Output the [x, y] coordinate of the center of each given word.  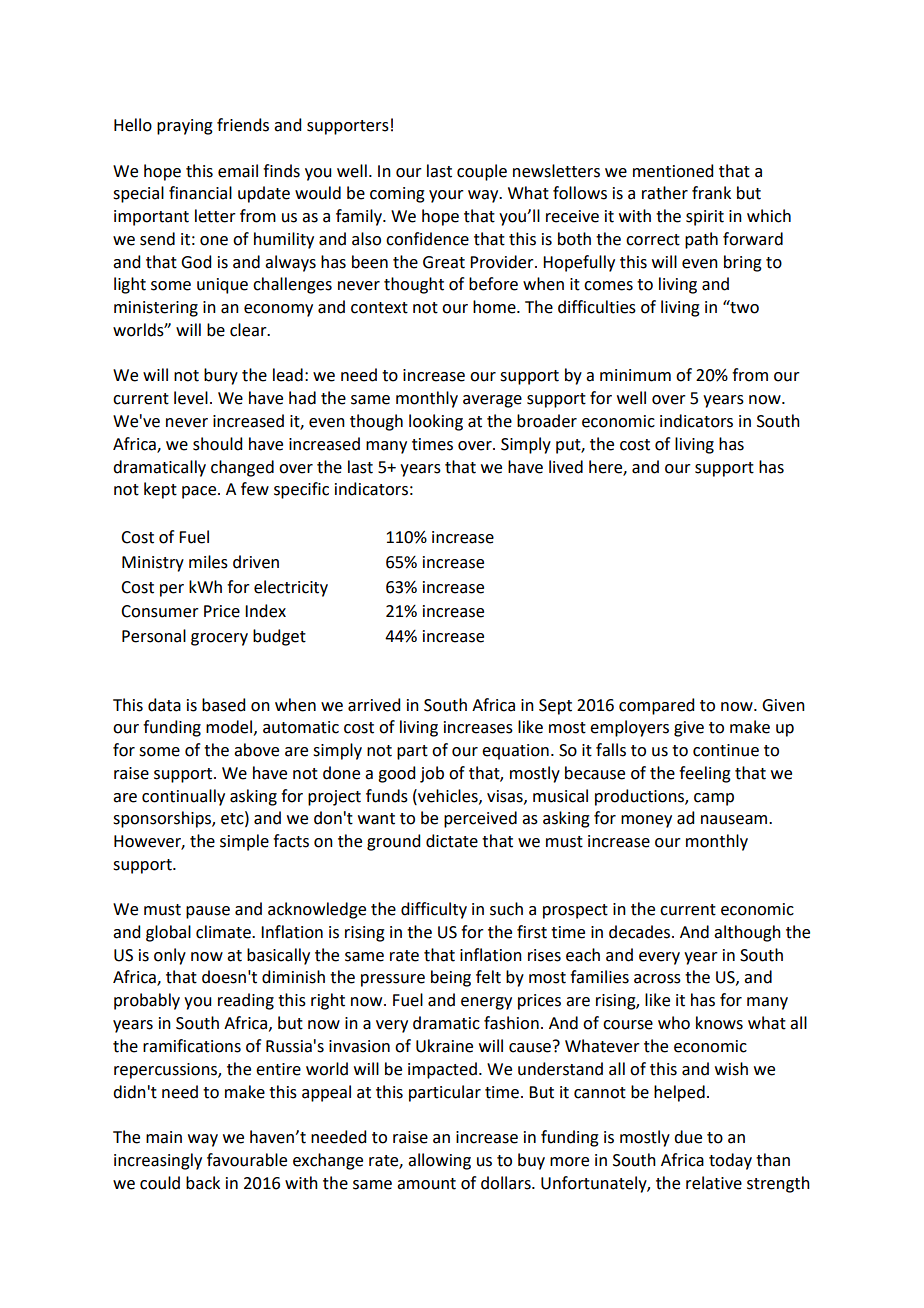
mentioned [673, 171]
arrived [374, 705]
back [203, 1183]
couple [482, 172]
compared [656, 706]
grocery [219, 639]
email [238, 171]
